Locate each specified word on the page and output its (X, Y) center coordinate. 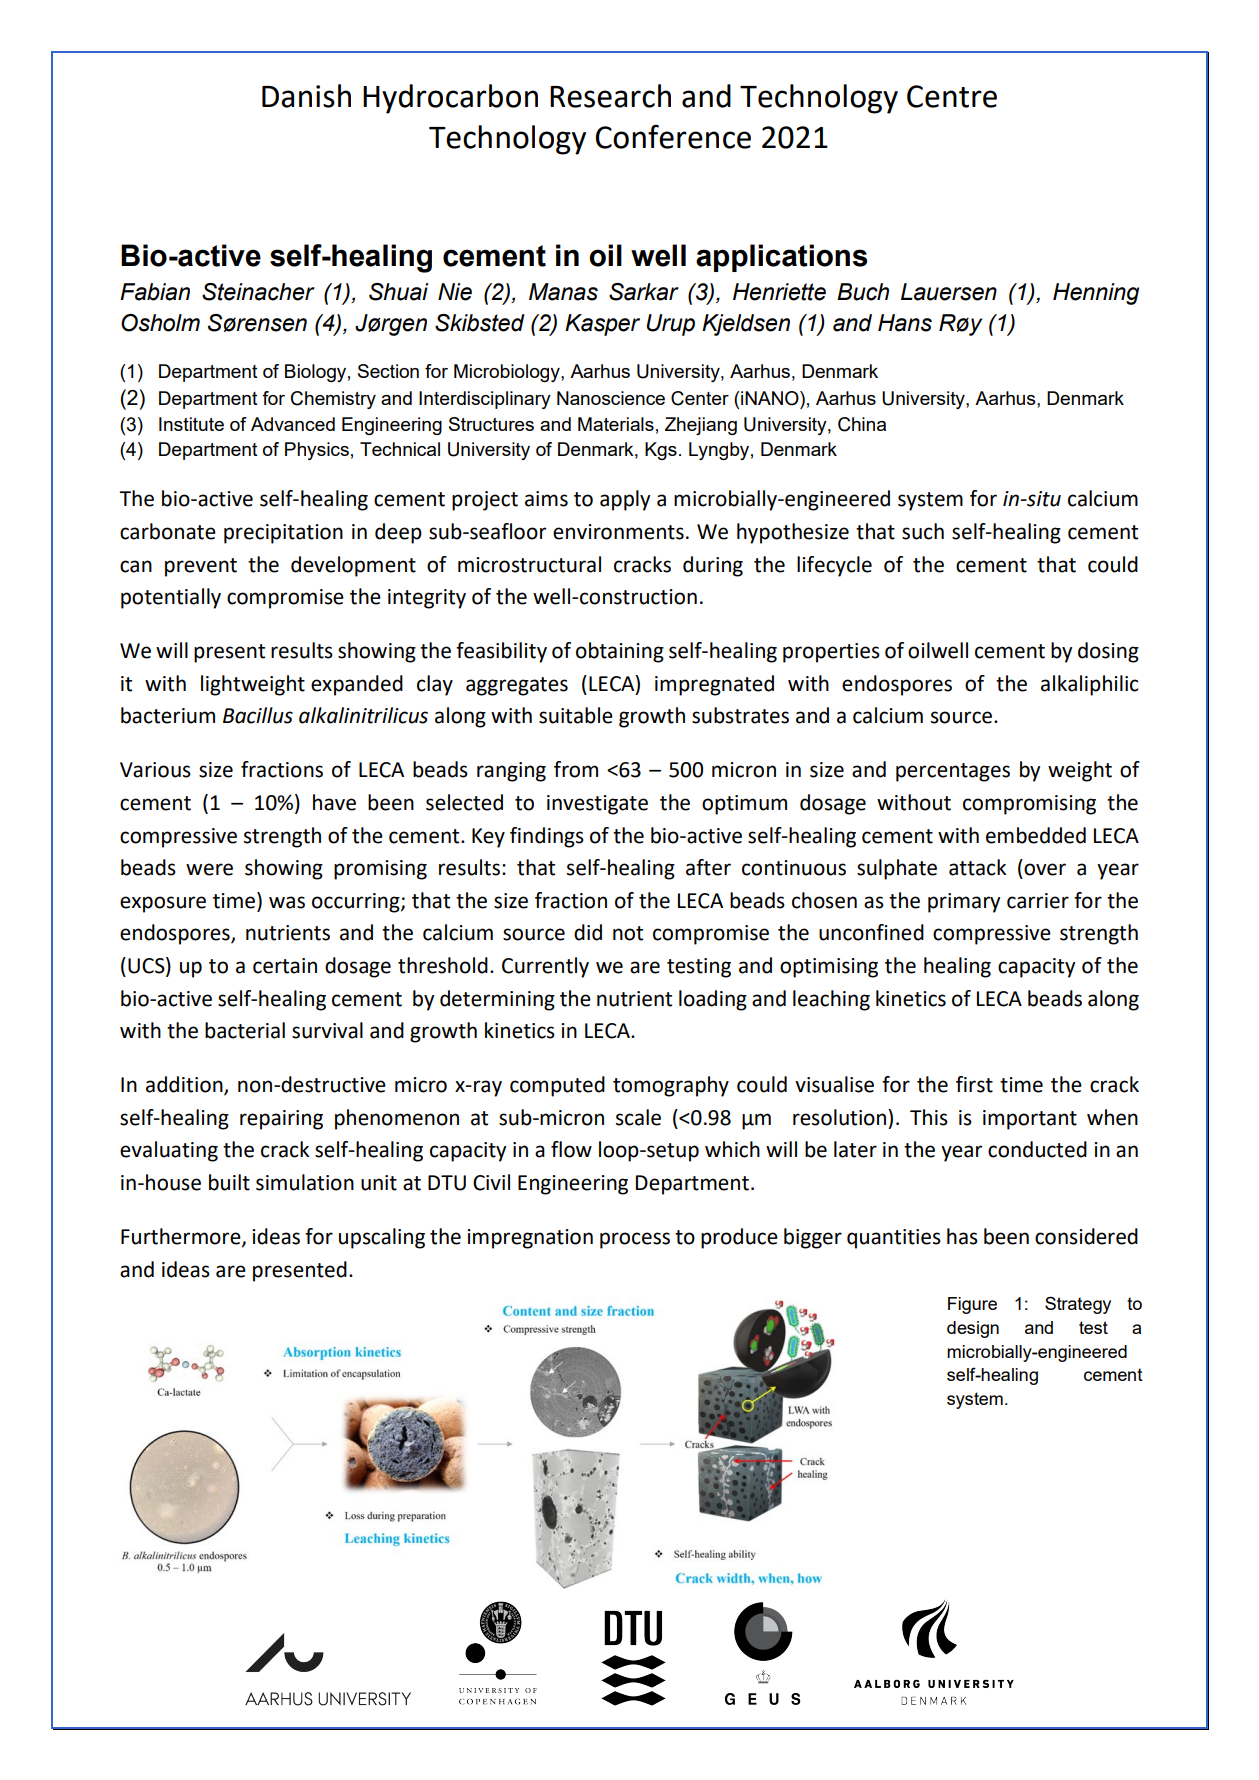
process (635, 1240)
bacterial (245, 1030)
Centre (952, 96)
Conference (673, 137)
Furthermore (182, 1237)
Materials (616, 424)
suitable (576, 715)
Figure (972, 1305)
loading (713, 1000)
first (974, 1084)
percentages (953, 772)
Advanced (293, 424)
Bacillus (258, 715)
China (862, 424)
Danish (306, 96)
